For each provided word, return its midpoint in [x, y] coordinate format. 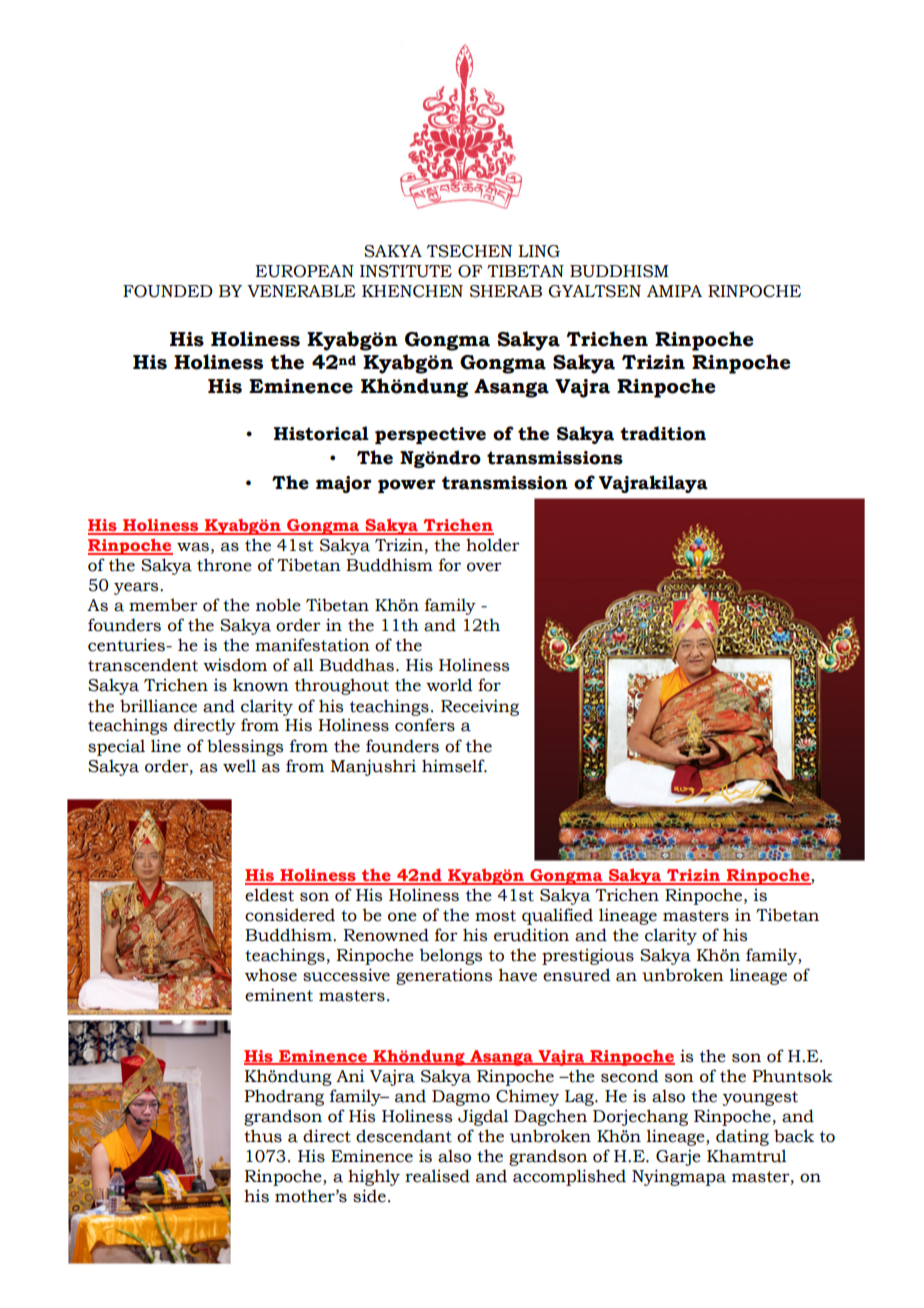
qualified [557, 916]
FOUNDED [168, 291]
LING [539, 251]
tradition [663, 433]
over [484, 567]
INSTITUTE [406, 271]
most [495, 916]
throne [224, 565]
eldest [269, 895]
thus [263, 1136]
